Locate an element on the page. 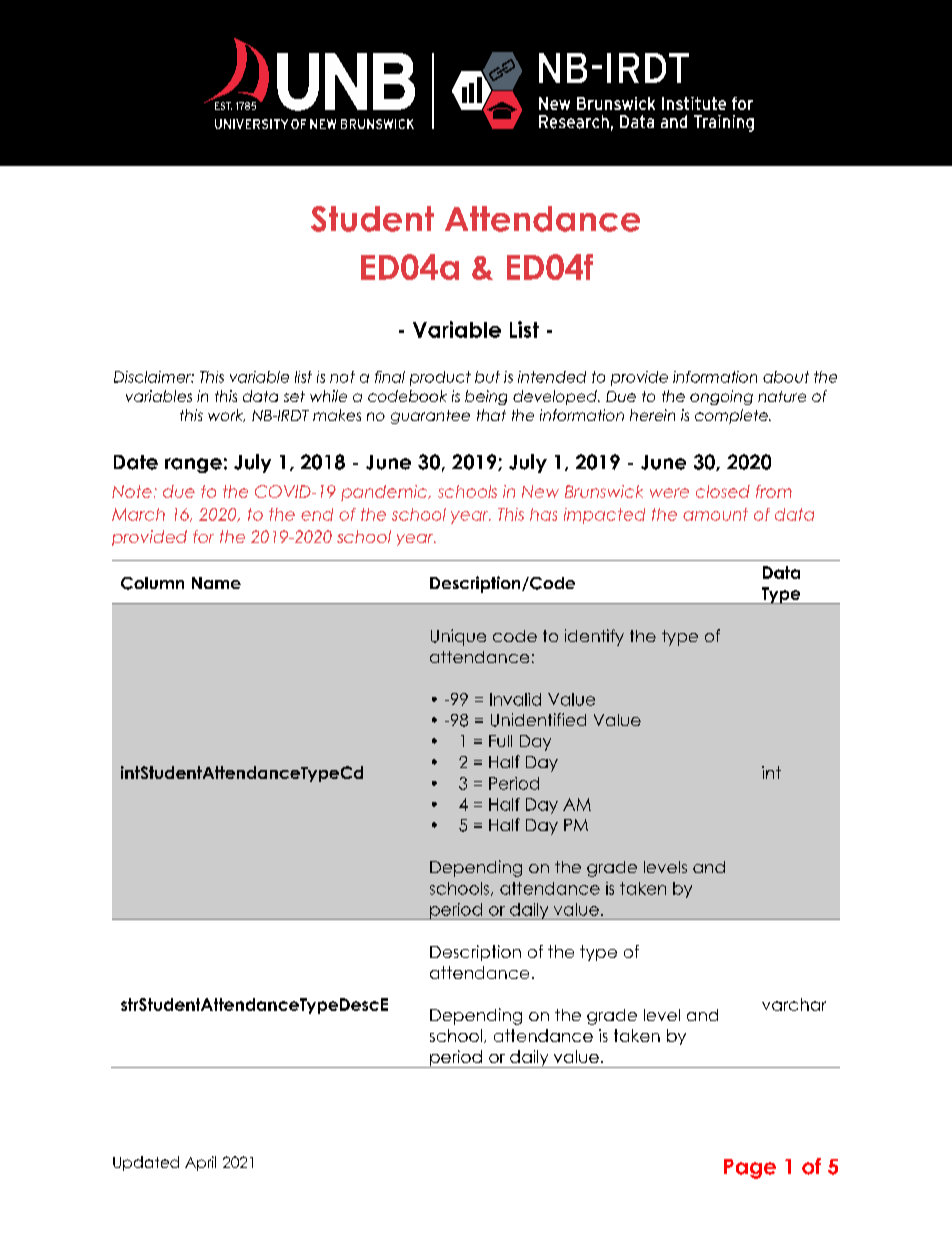 This image has width=952, height=1233. varchar is located at coordinates (794, 1004).
